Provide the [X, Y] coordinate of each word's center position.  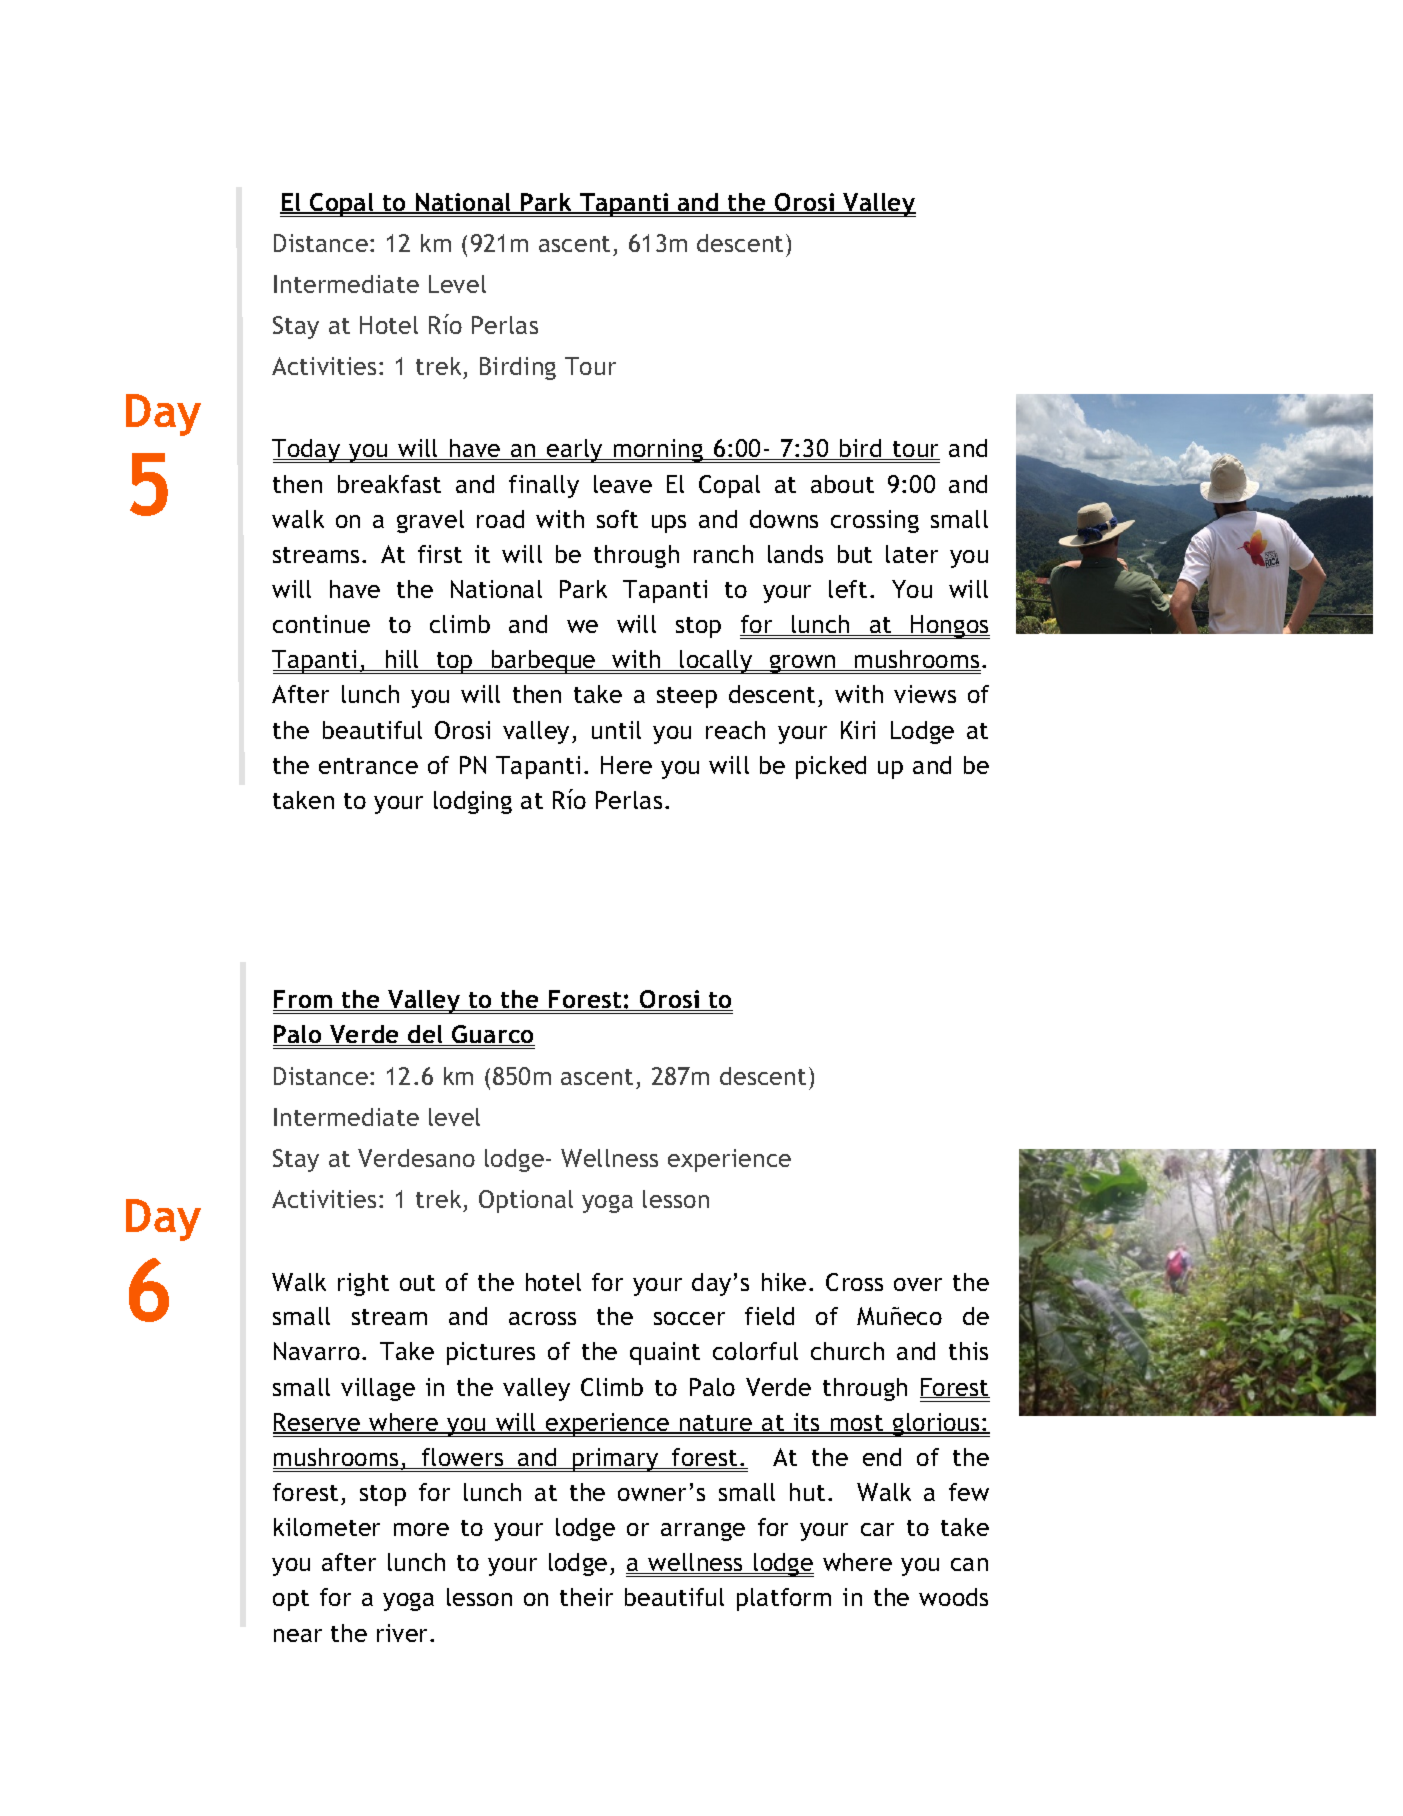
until [616, 730]
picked [831, 767]
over [918, 1284]
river [404, 1633]
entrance [368, 766]
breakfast [389, 484]
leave [623, 484]
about [842, 484]
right [363, 1284]
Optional [526, 1201]
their [586, 1597]
